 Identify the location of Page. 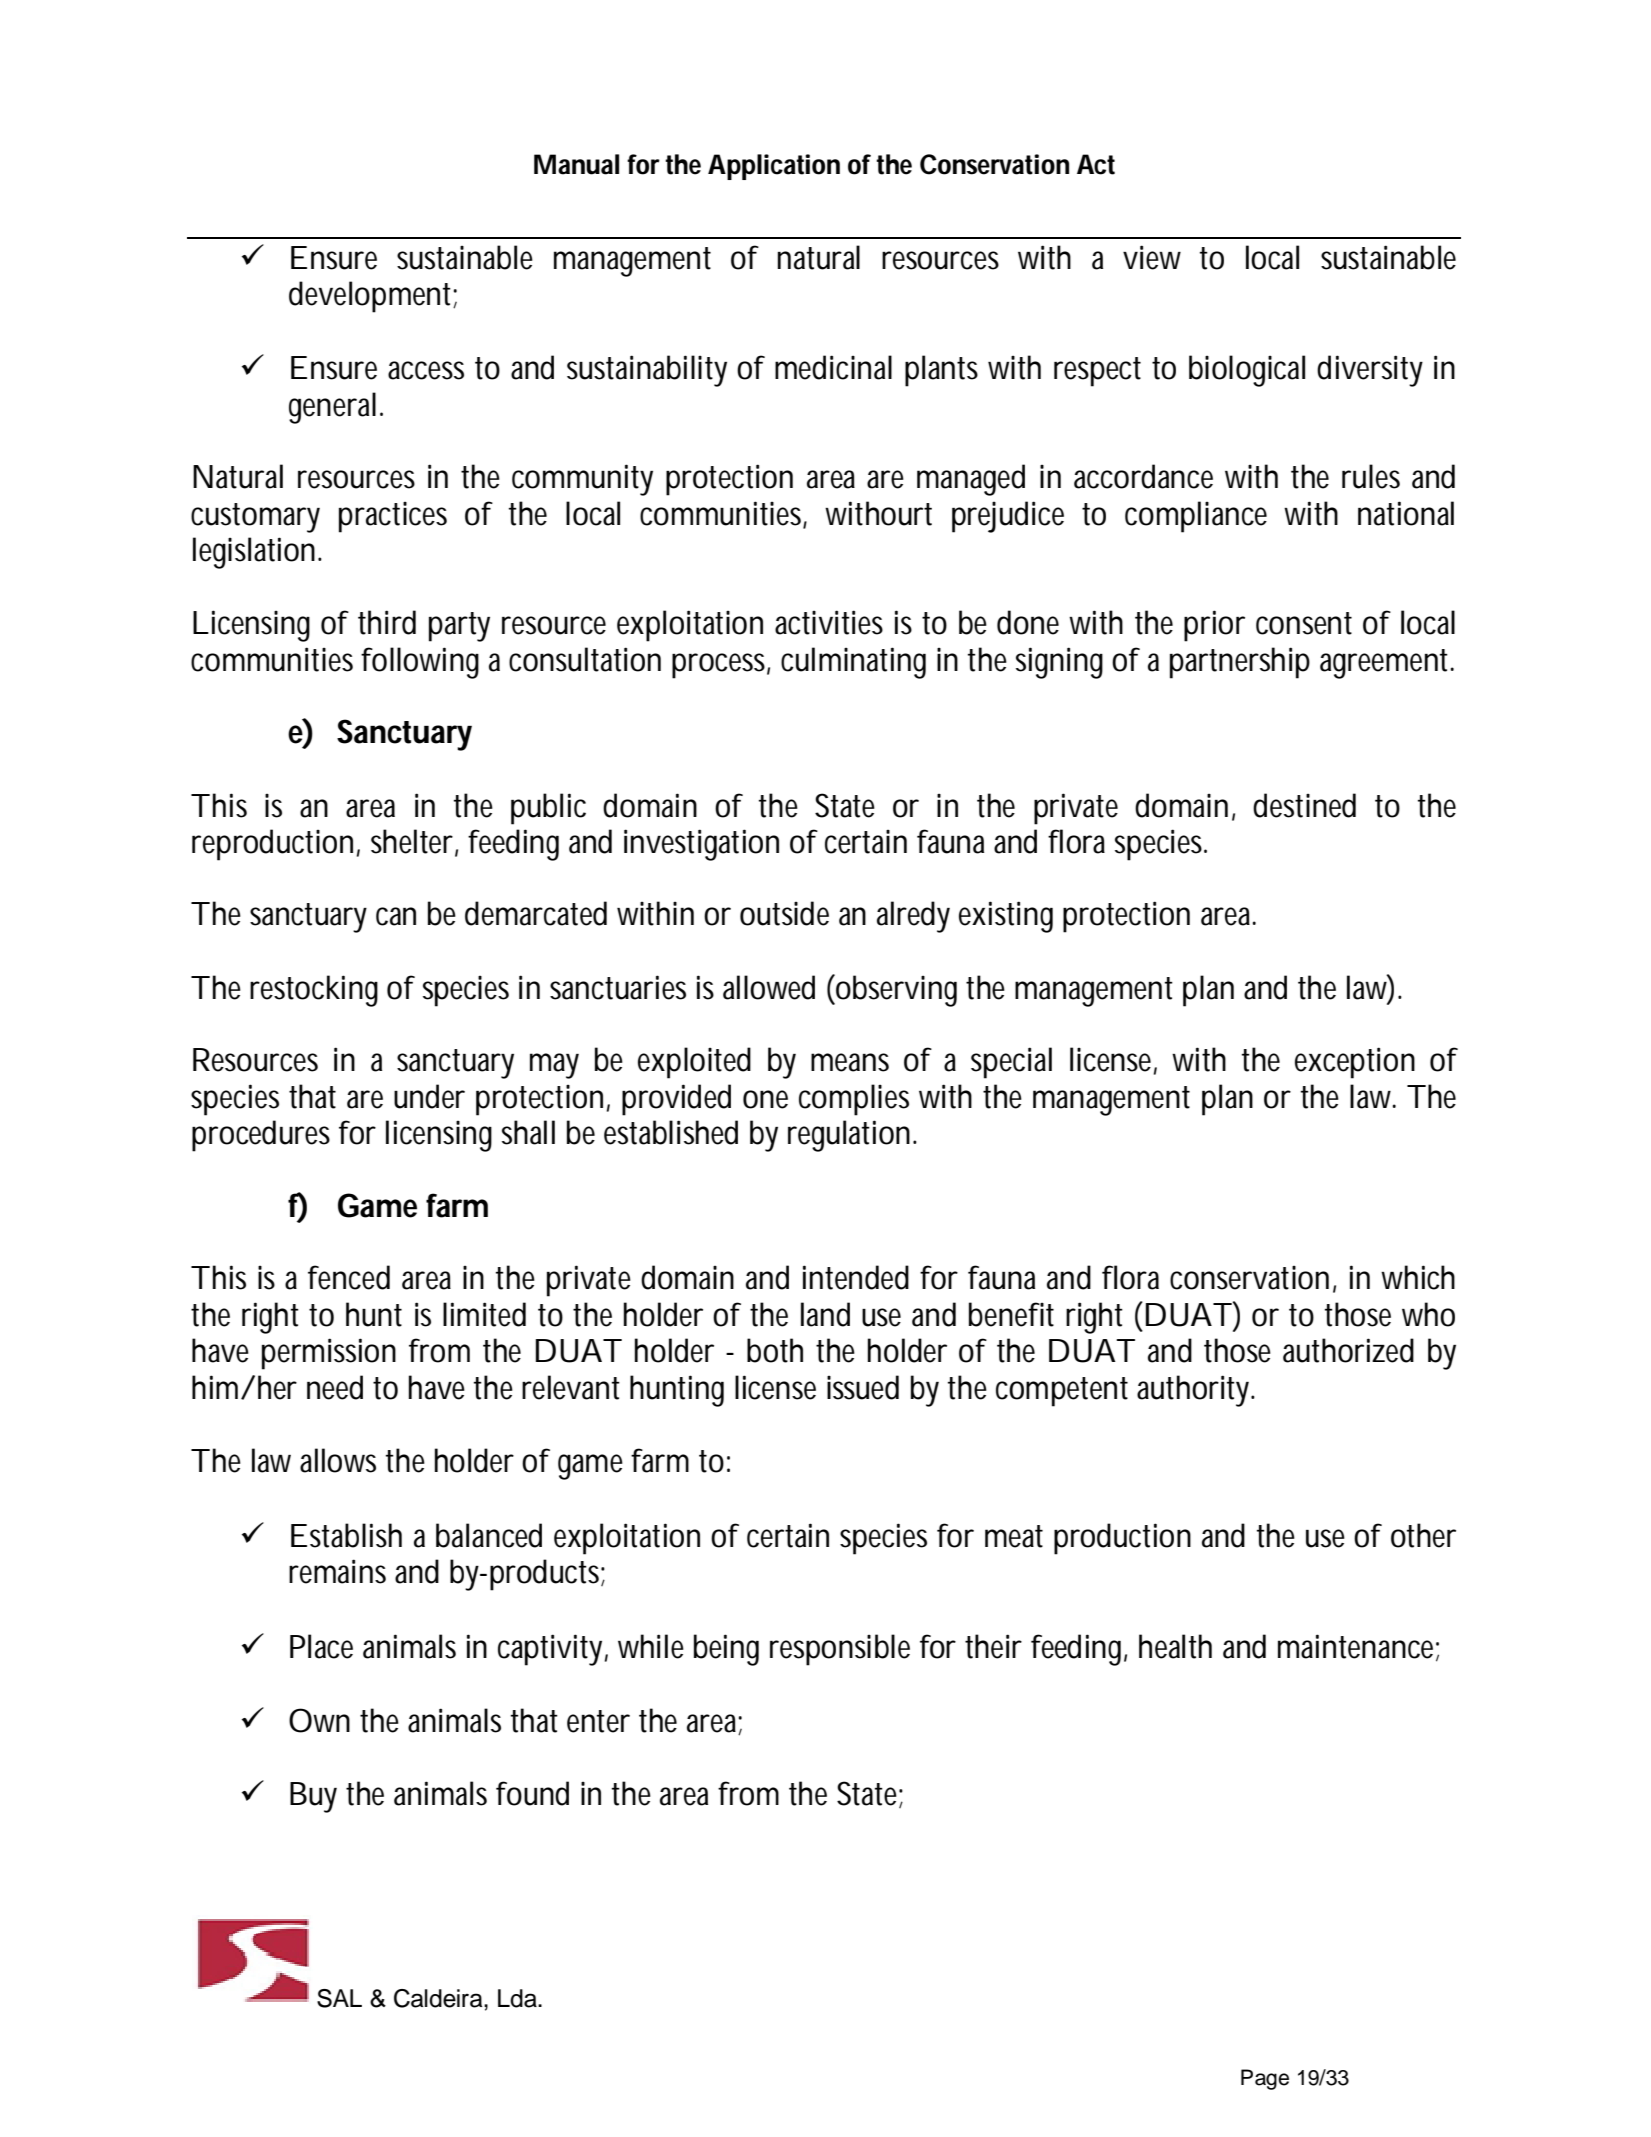
(1265, 2079).
